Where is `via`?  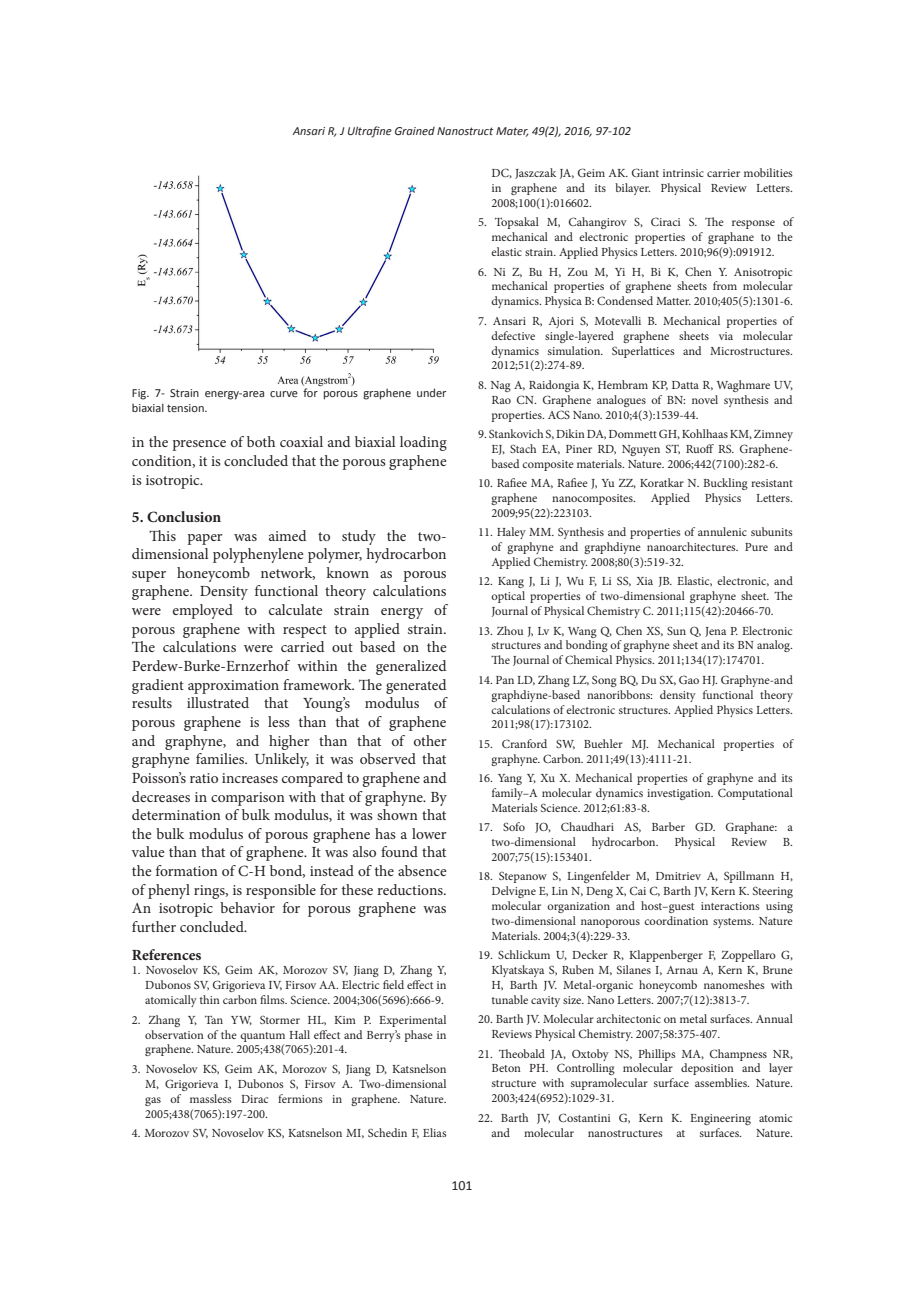 via is located at coordinates (726, 336).
